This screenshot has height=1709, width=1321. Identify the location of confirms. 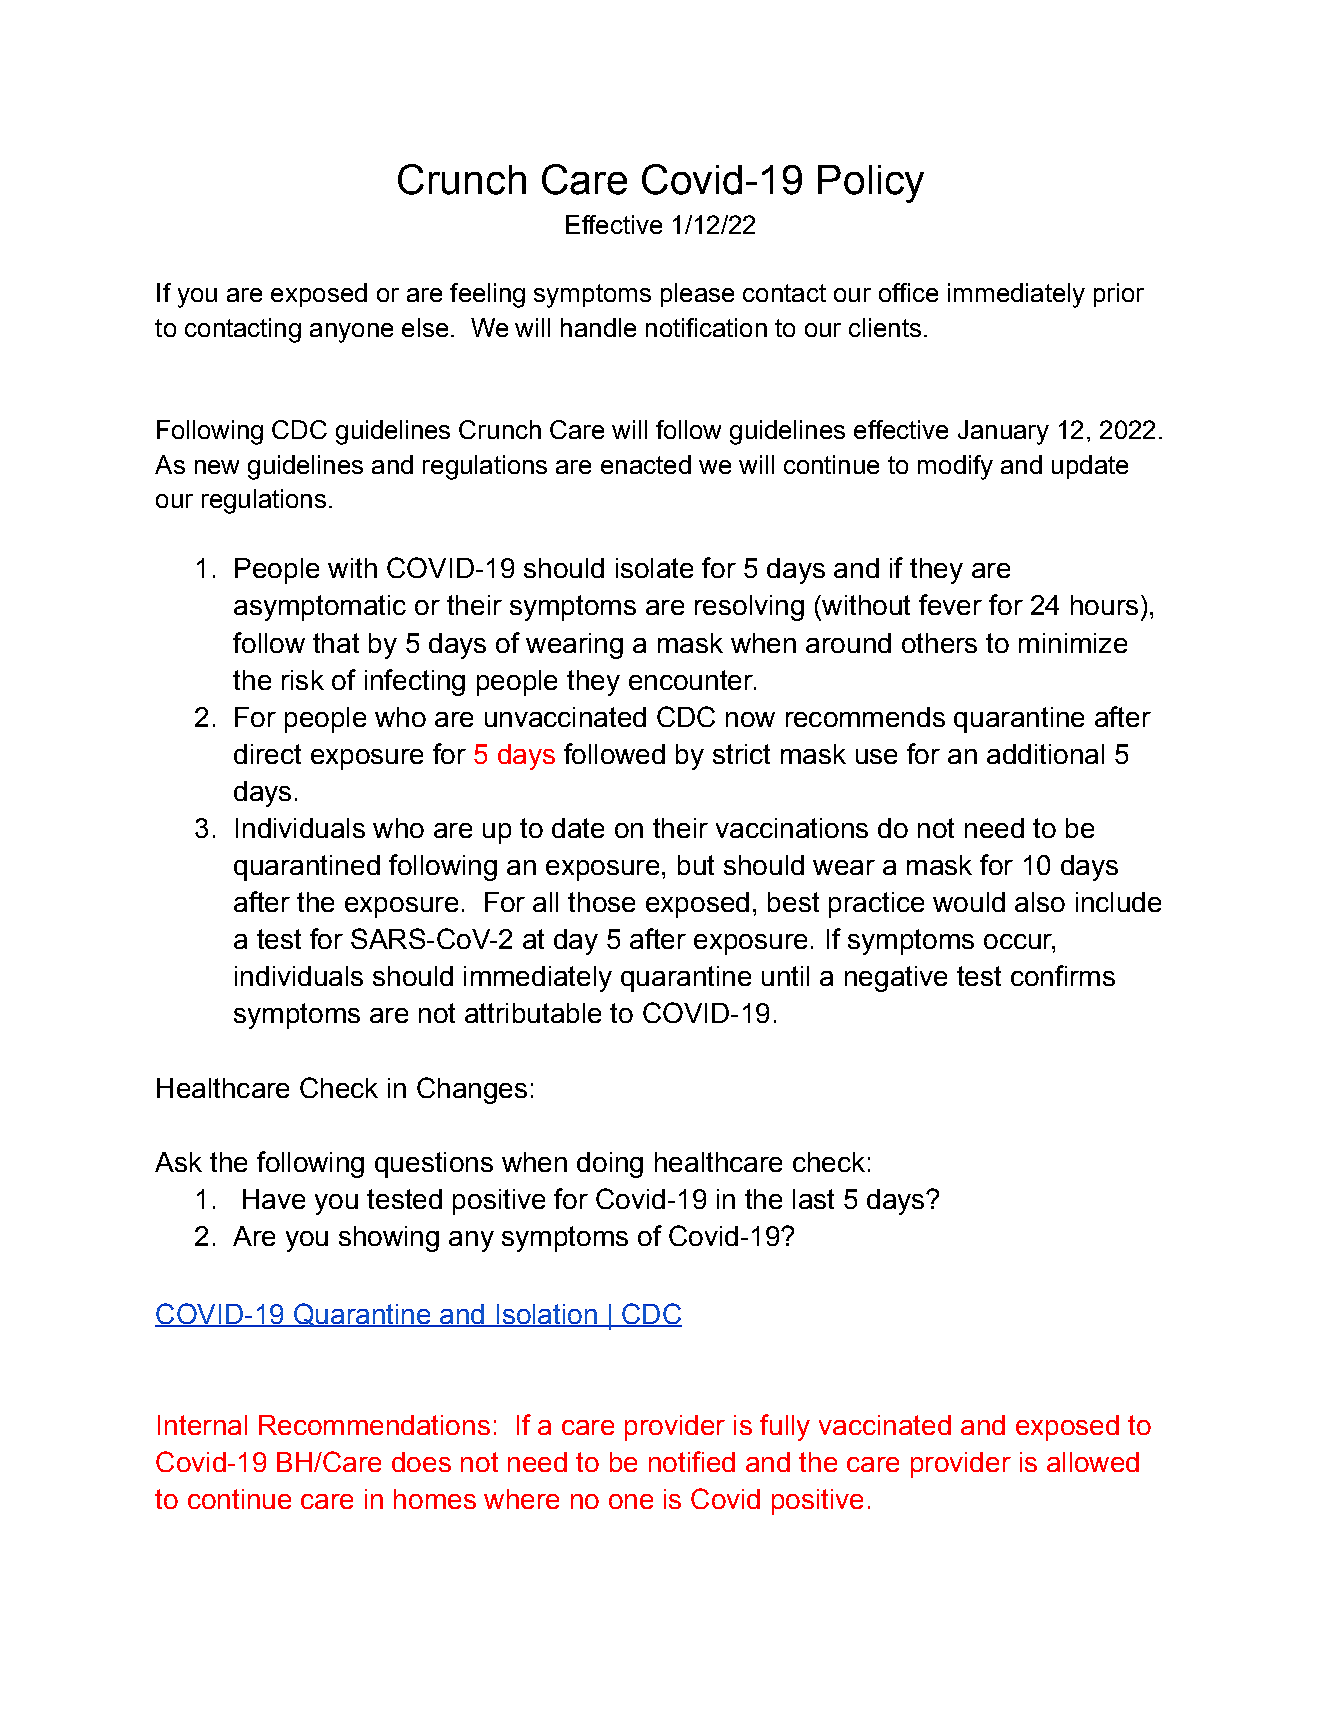
(1063, 975).
